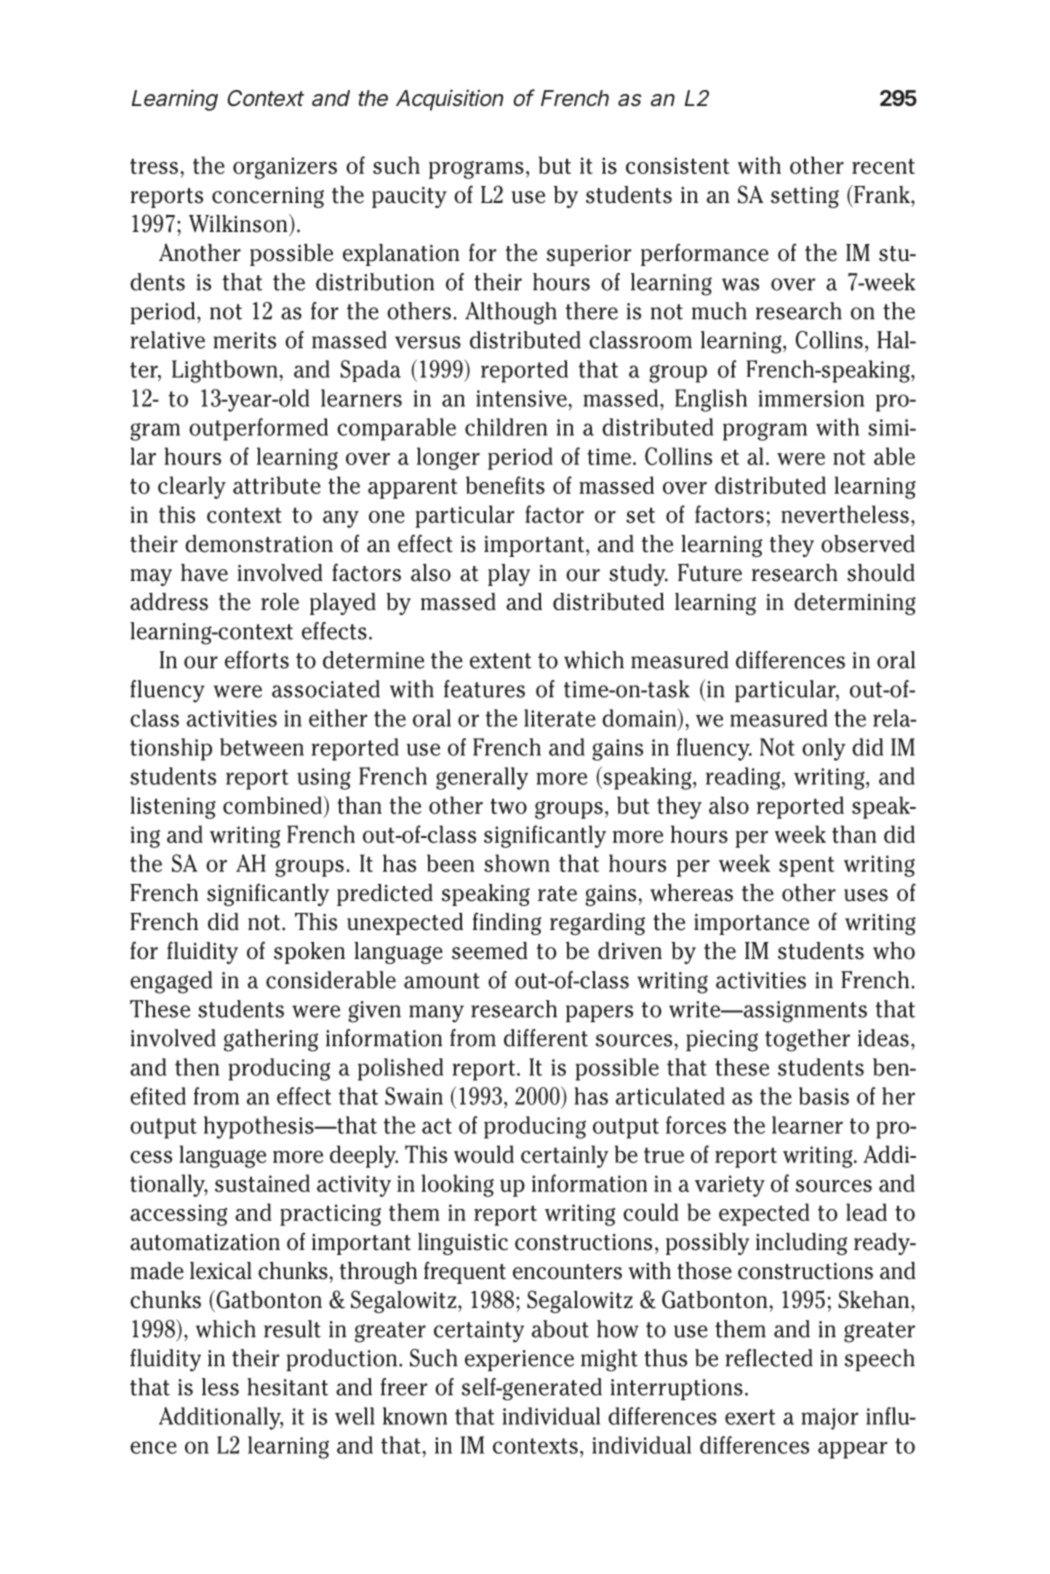 This screenshot has width=1050, height=1574. I want to click on hesitant, so click(287, 1387).
